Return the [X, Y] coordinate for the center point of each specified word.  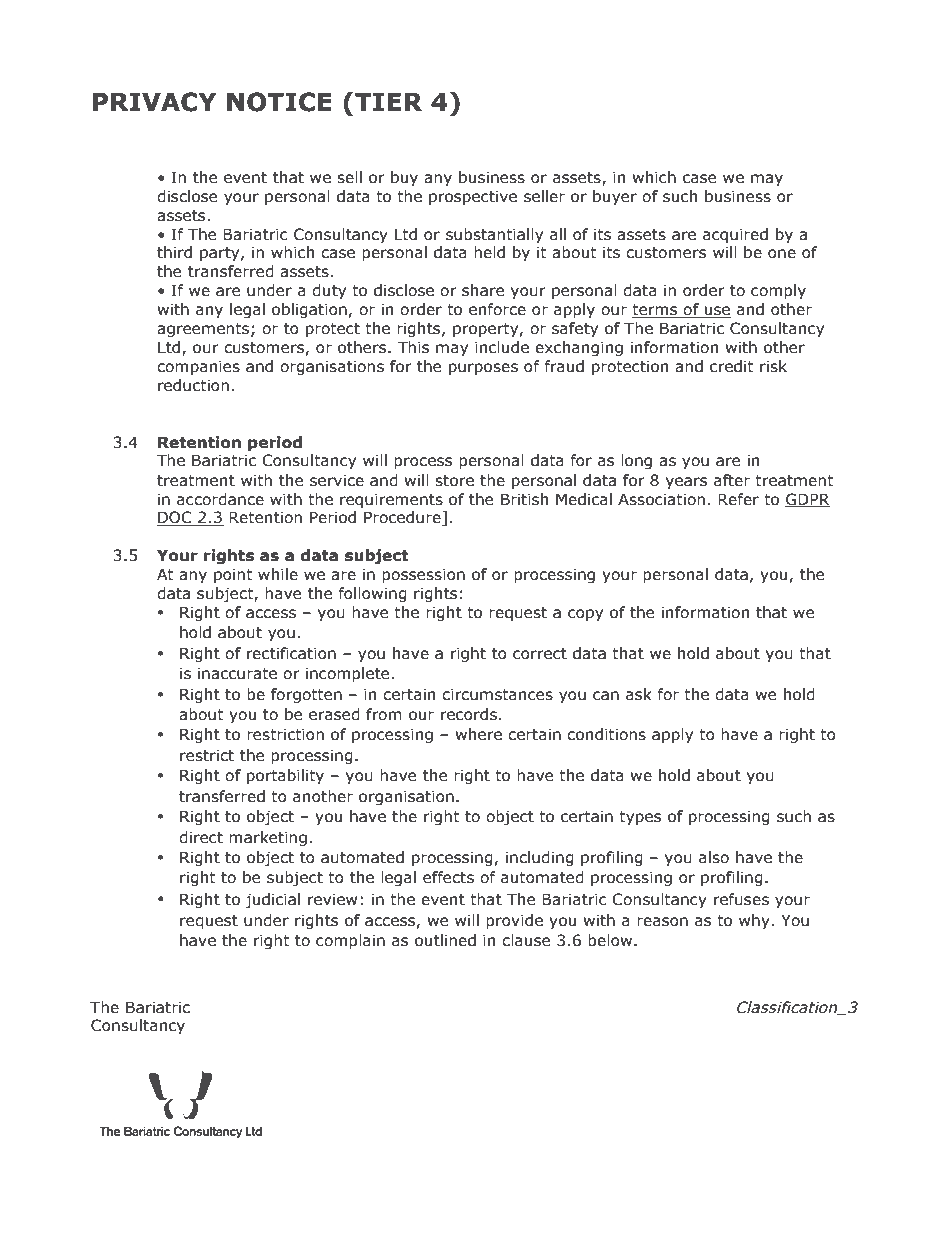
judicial [272, 900]
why [755, 921]
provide [514, 921]
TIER [388, 102]
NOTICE [279, 102]
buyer [615, 197]
